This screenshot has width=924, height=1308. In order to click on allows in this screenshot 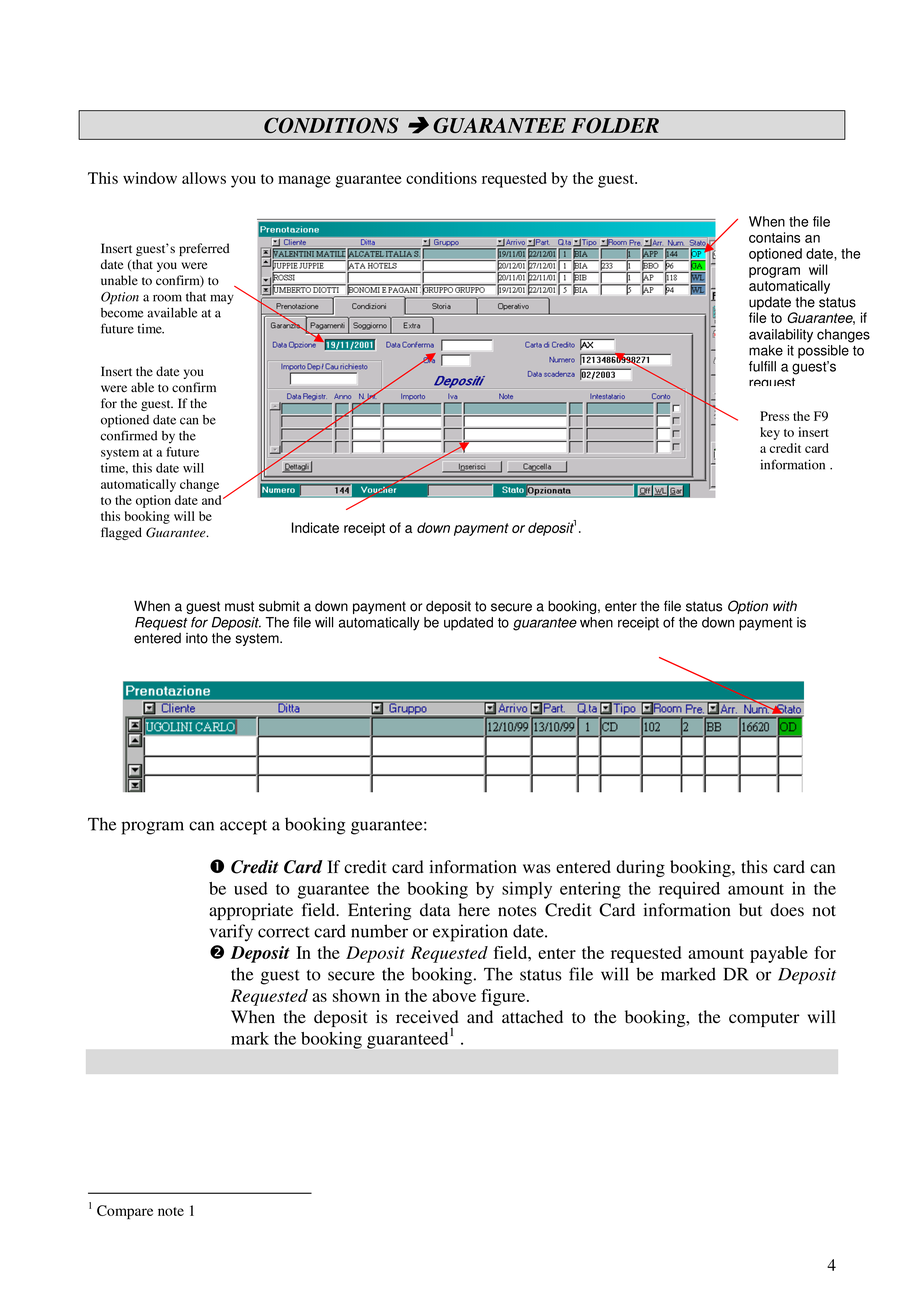, I will do `click(204, 178)`.
